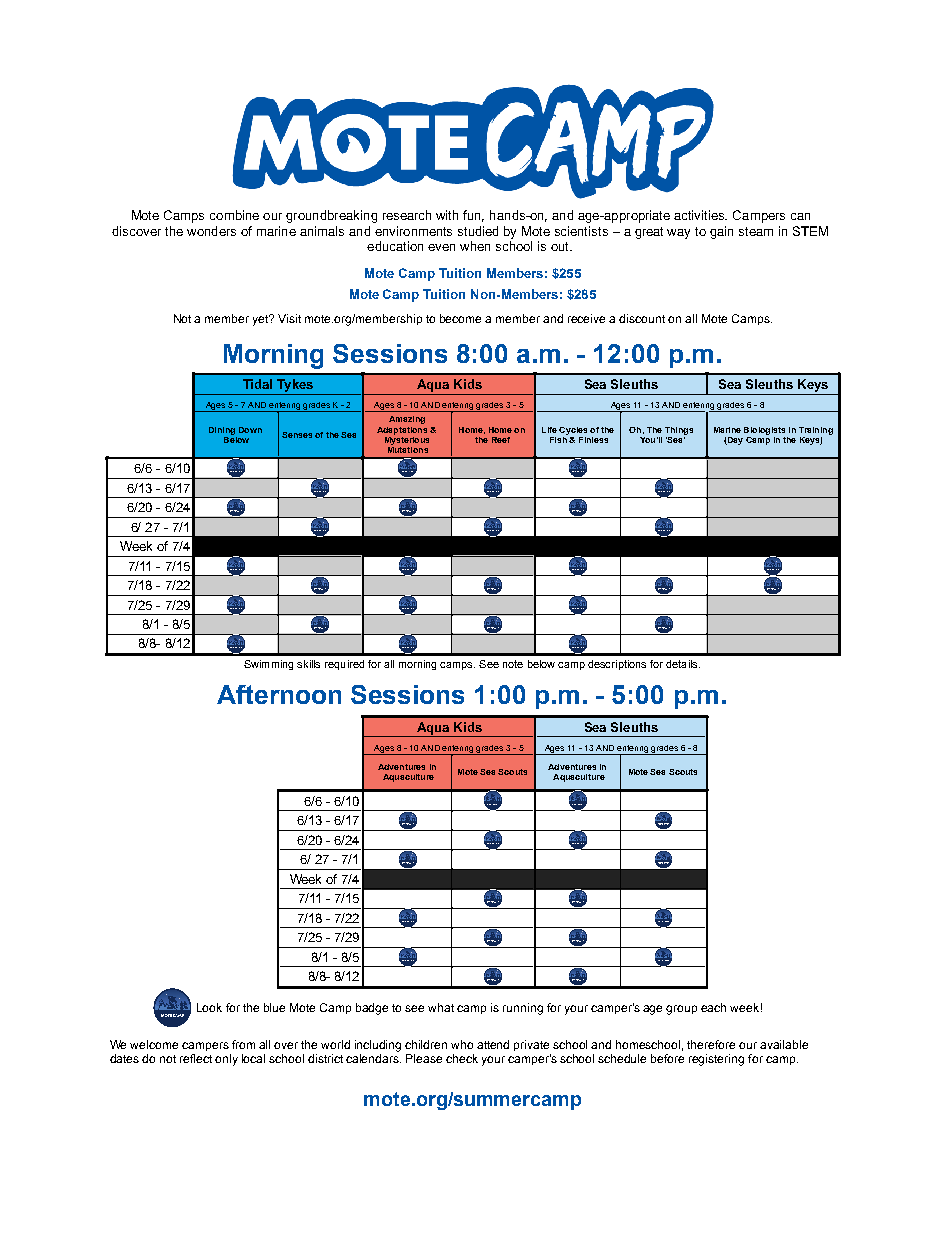 This screenshot has height=1233, width=952. I want to click on details, so click(683, 664).
